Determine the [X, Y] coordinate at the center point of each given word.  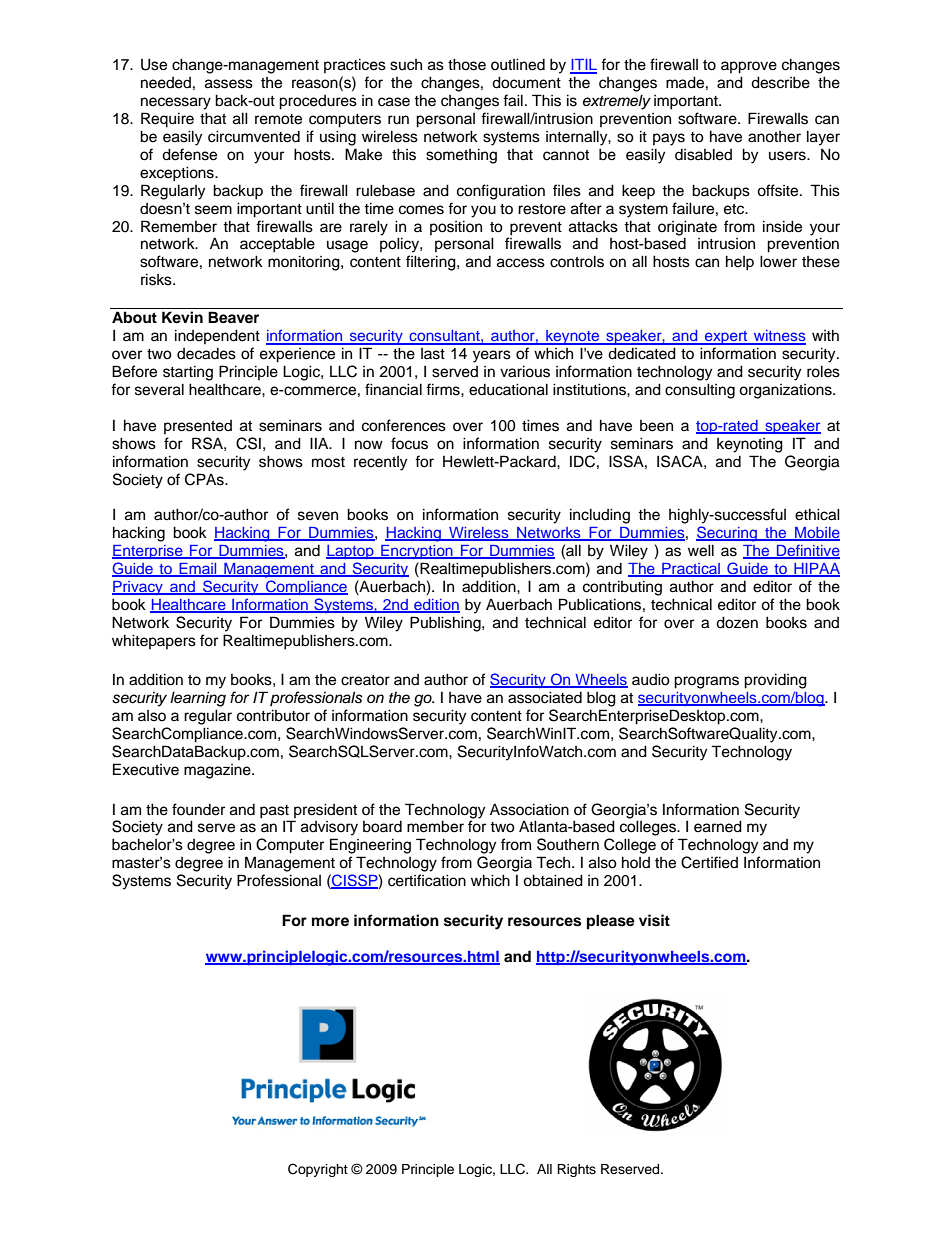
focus [409, 443]
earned [718, 826]
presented [198, 427]
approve [749, 67]
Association [529, 809]
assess [229, 84]
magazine [218, 771]
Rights [576, 1170]
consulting [700, 391]
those [467, 64]
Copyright [318, 1170]
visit [654, 920]
